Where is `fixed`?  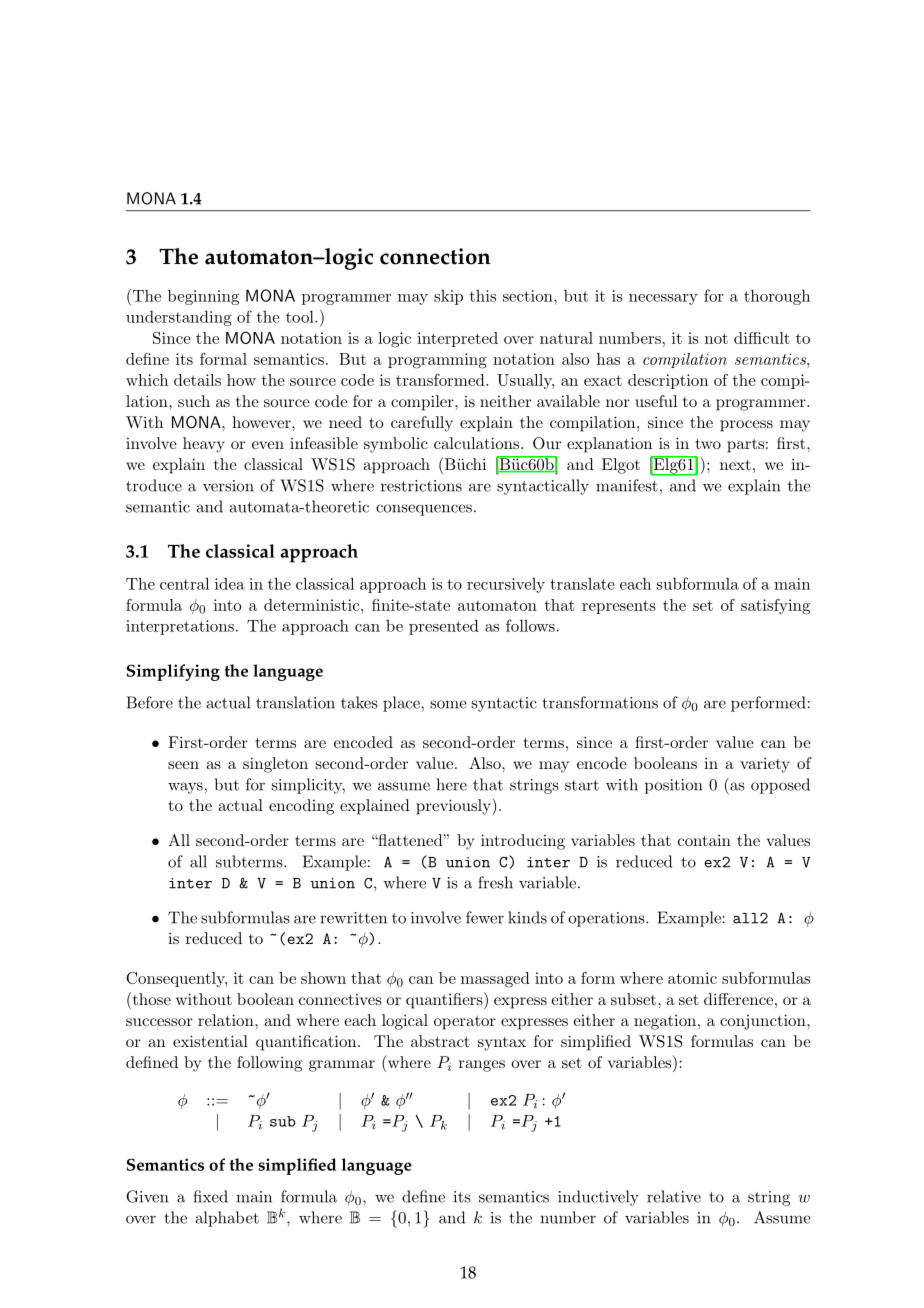
fixed is located at coordinates (210, 1196).
